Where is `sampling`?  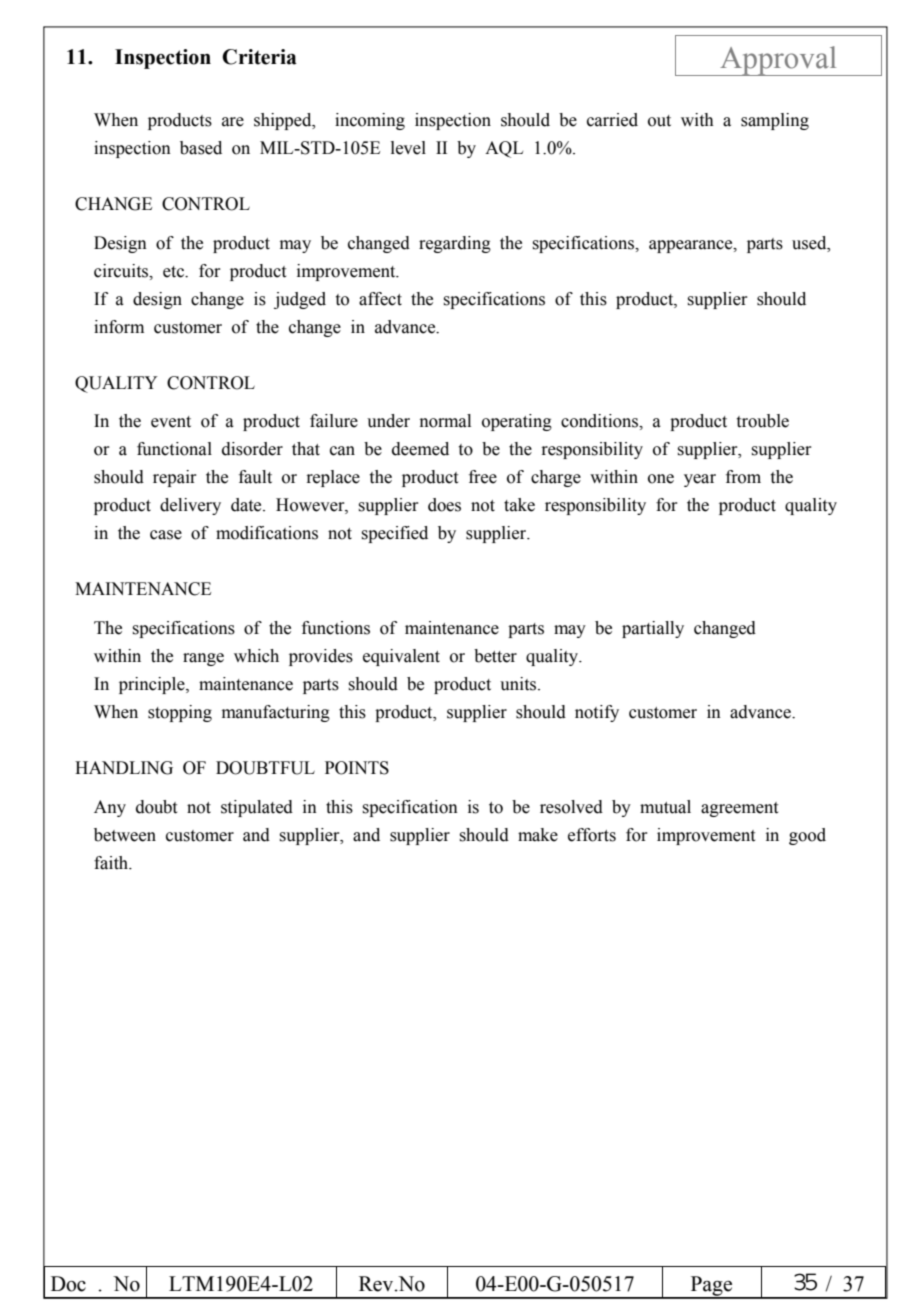 sampling is located at coordinates (775, 121).
